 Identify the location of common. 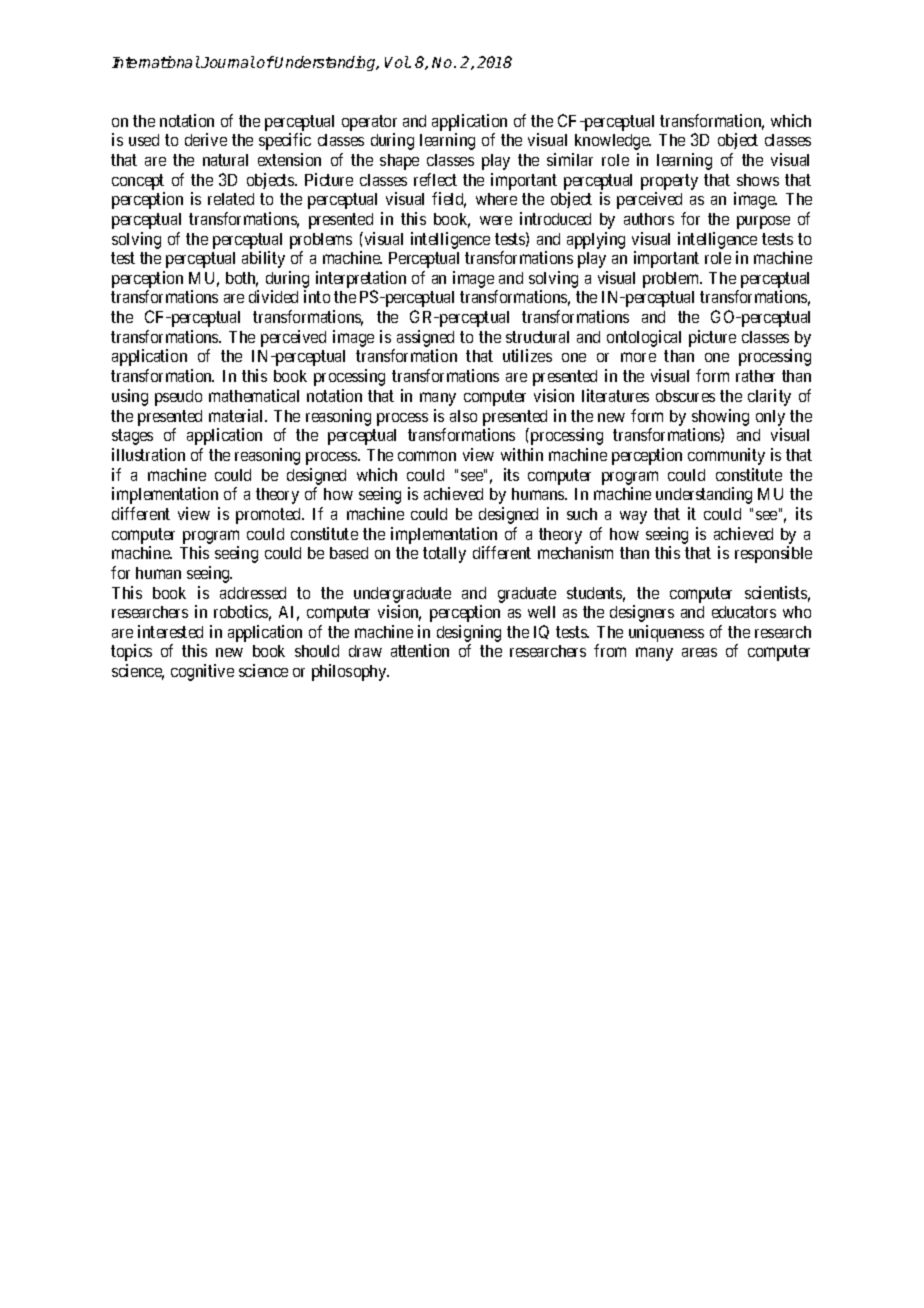
(427, 456).
